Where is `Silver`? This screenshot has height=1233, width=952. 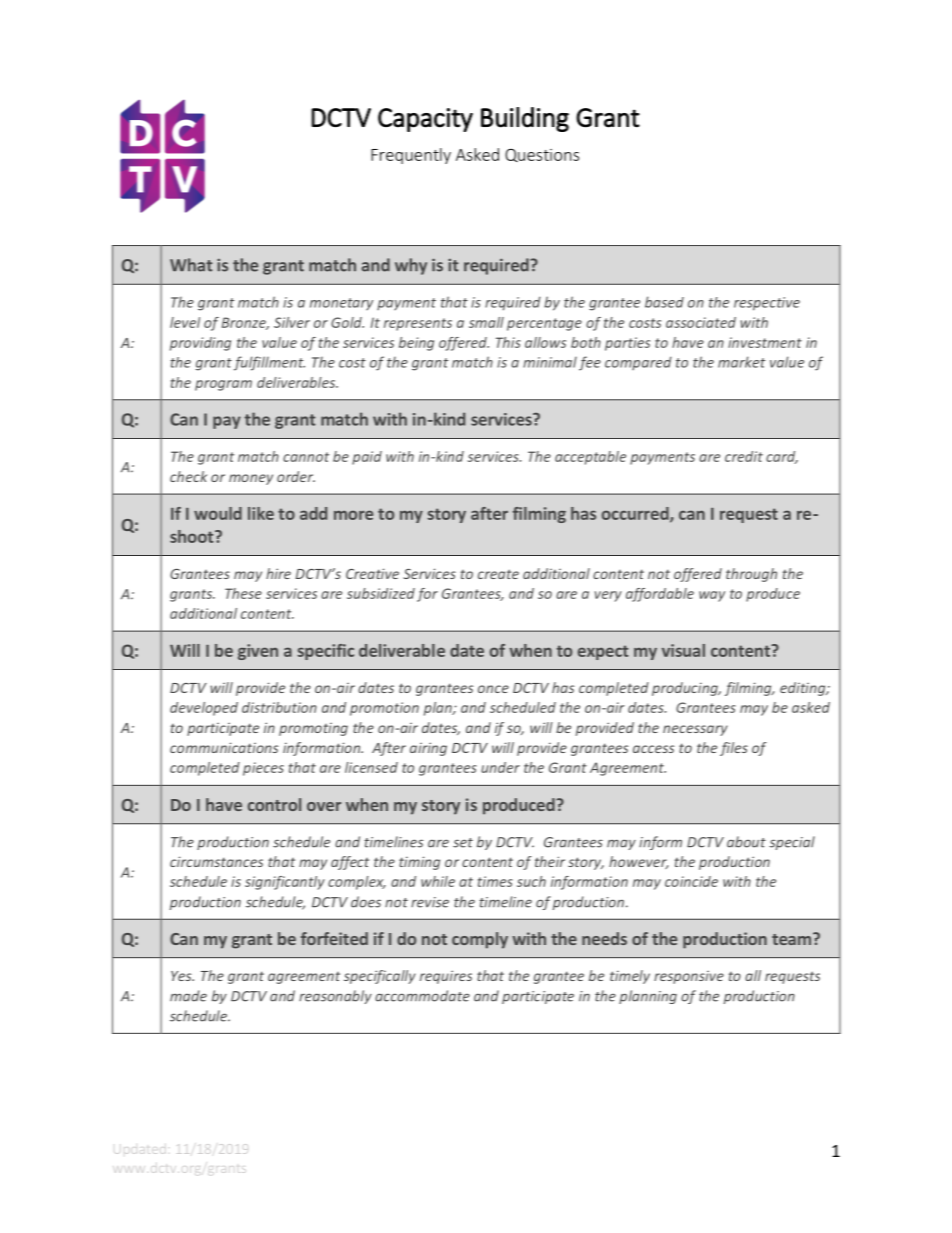
Silver is located at coordinates (292, 322).
